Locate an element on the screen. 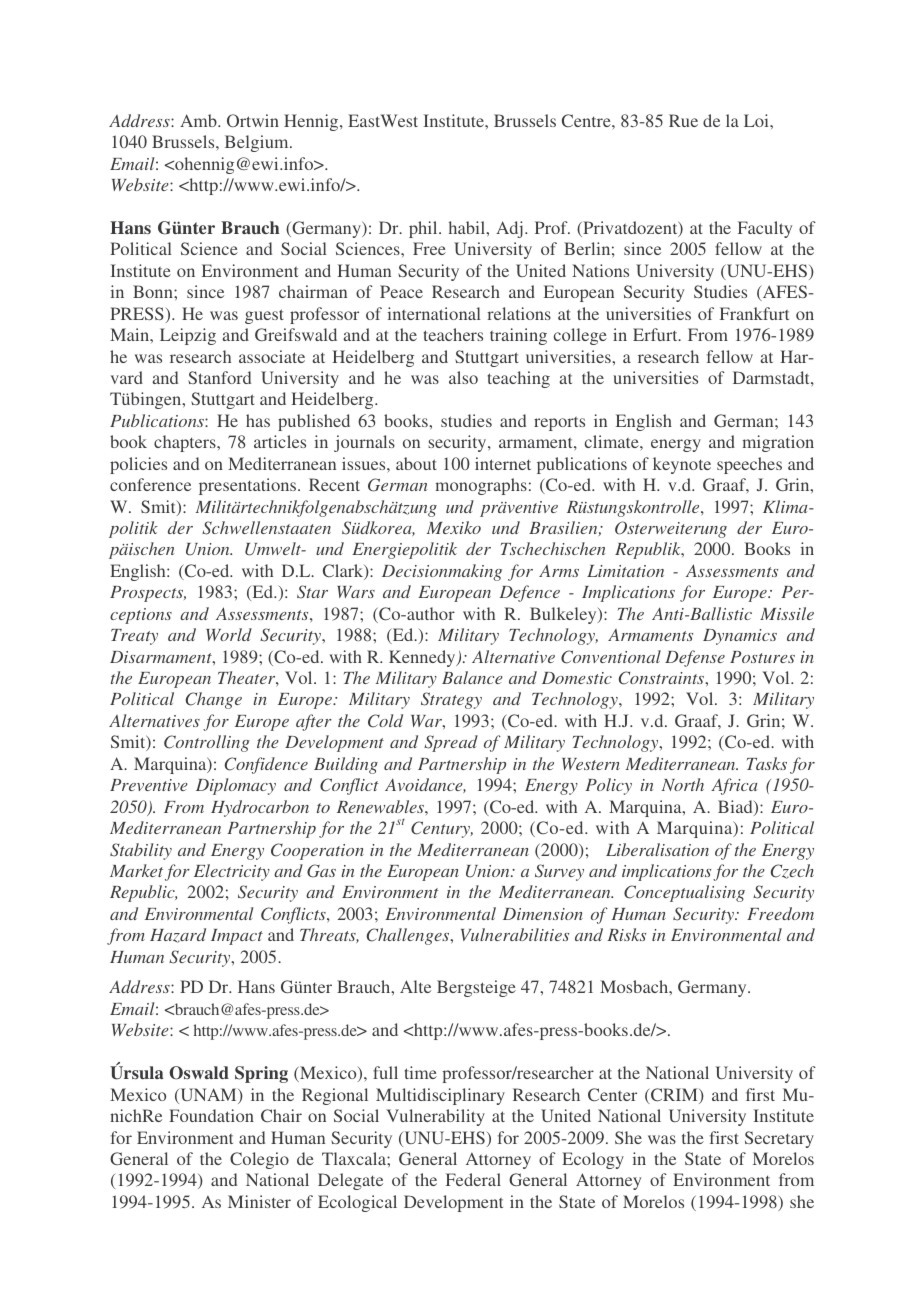  Minister is located at coordinates (259, 1201).
